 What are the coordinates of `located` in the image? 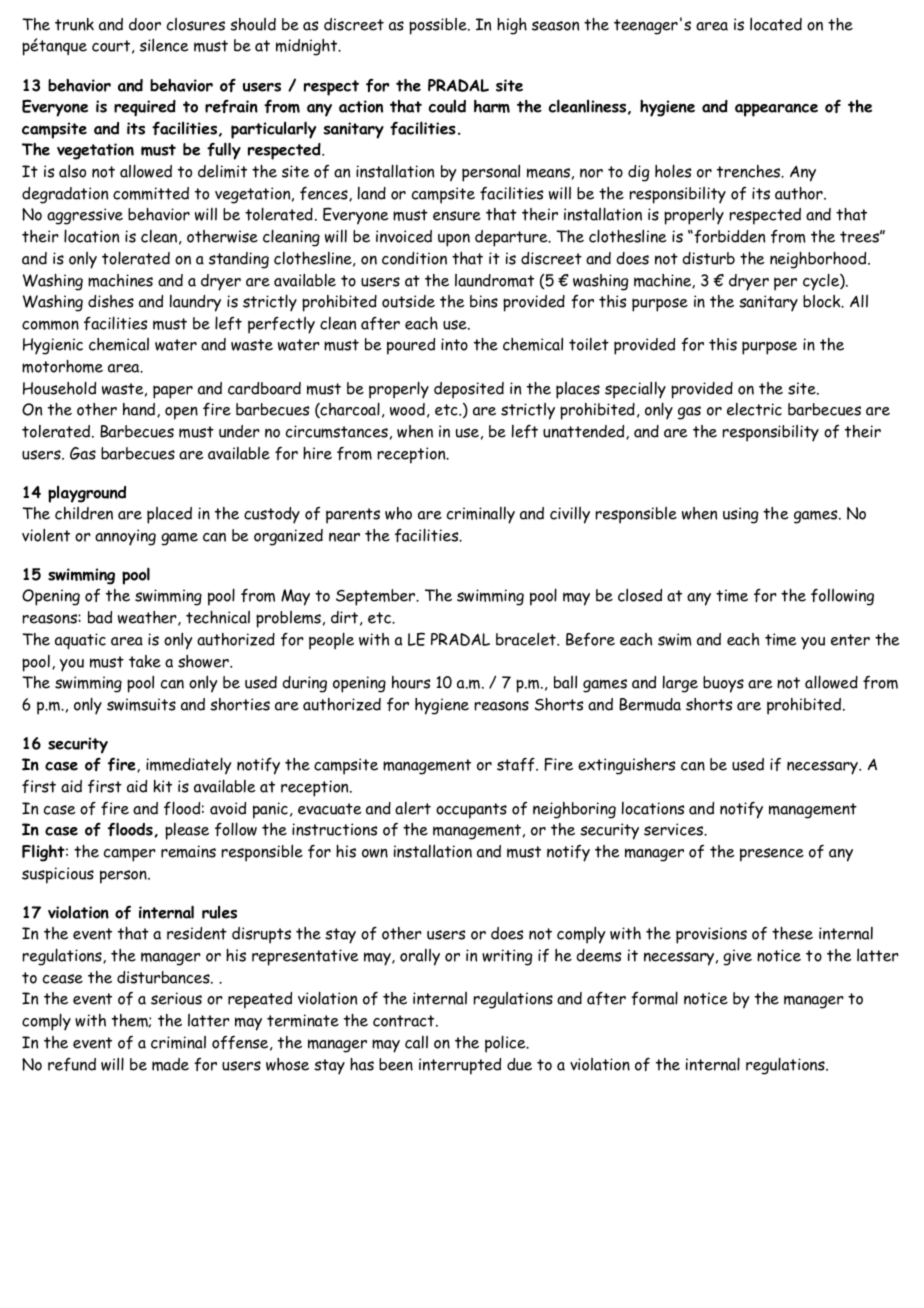 It's located at (776, 24).
